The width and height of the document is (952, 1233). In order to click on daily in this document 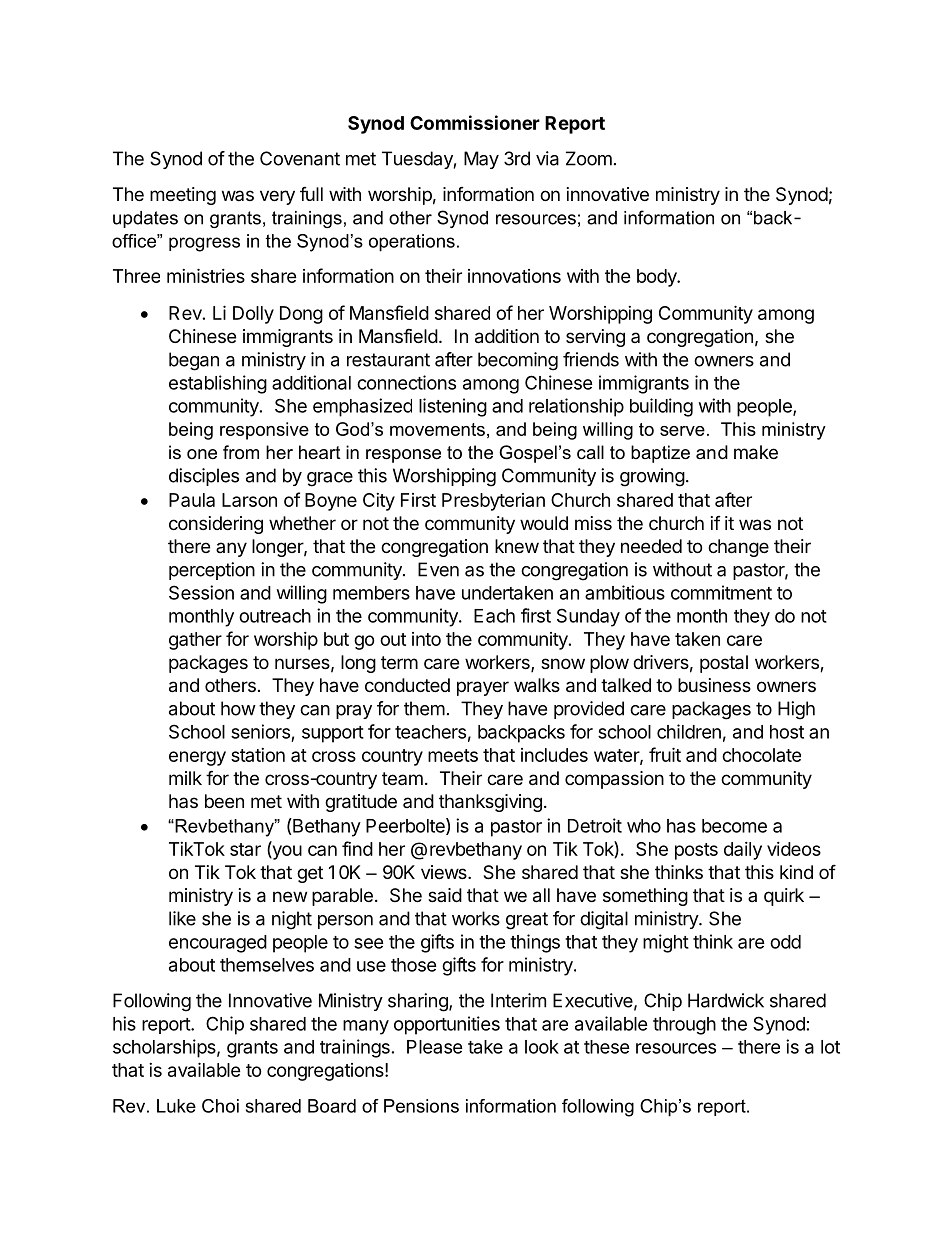, I will do `click(743, 851)`.
